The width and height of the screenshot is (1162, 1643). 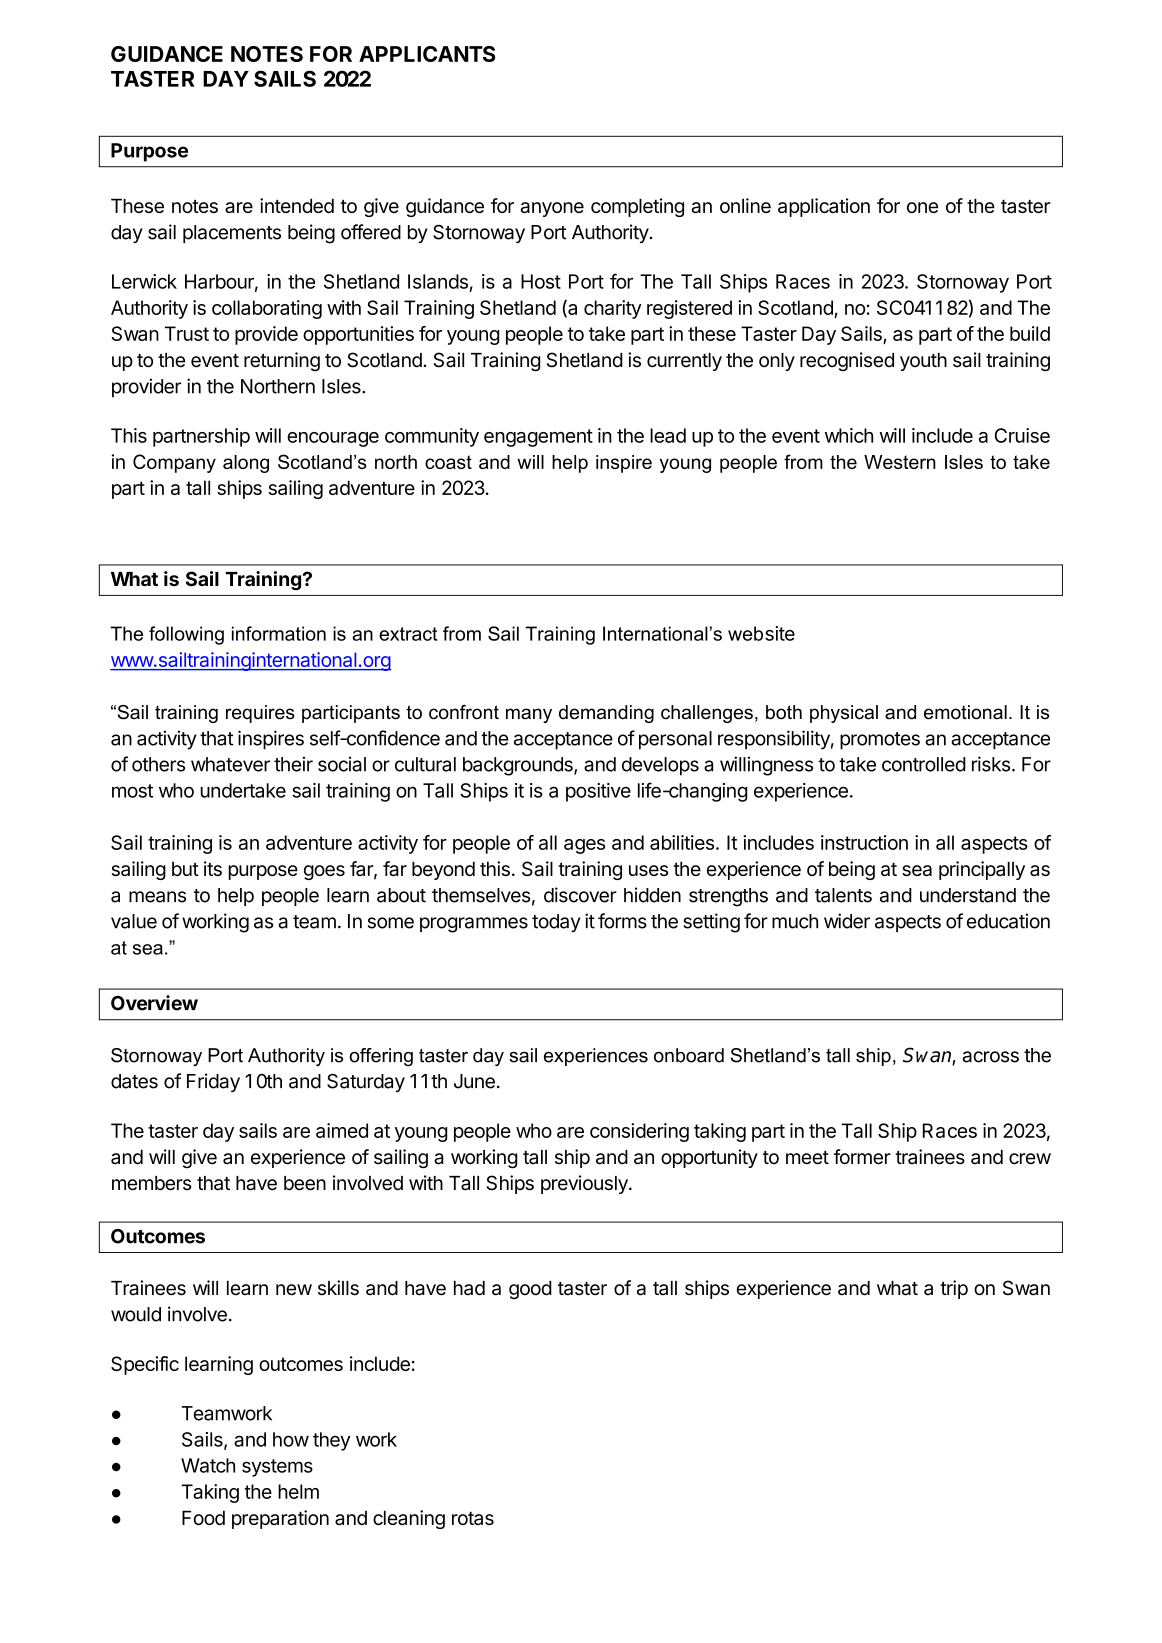 I want to click on been, so click(x=305, y=1183).
